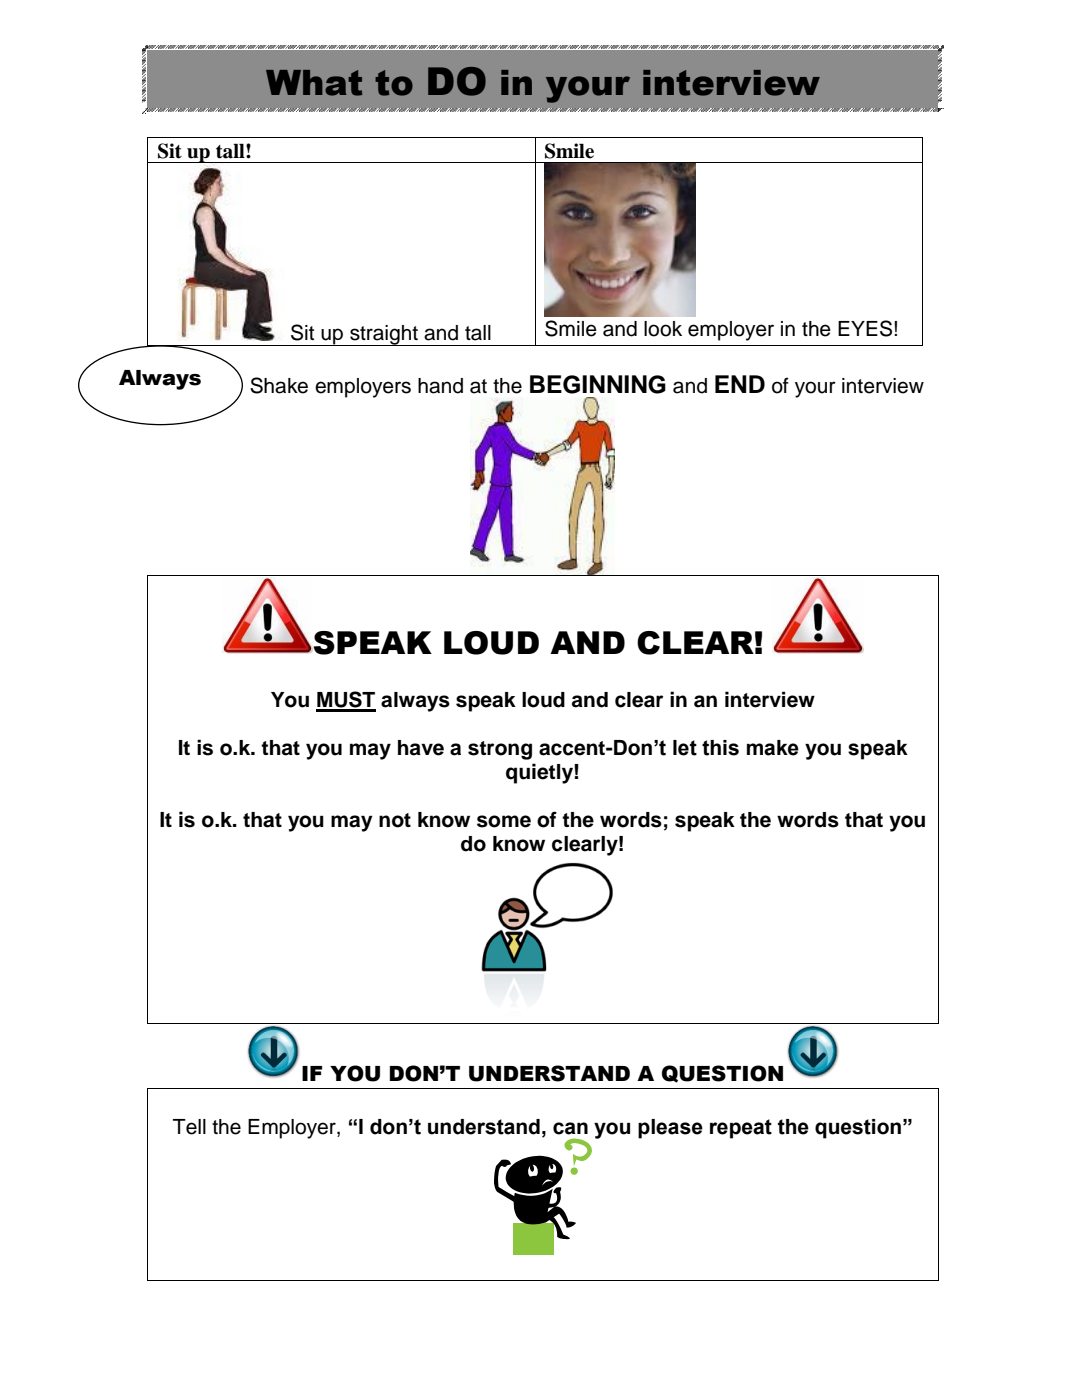  What do you see at coordinates (740, 384) in the screenshot?
I see `END` at bounding box center [740, 384].
